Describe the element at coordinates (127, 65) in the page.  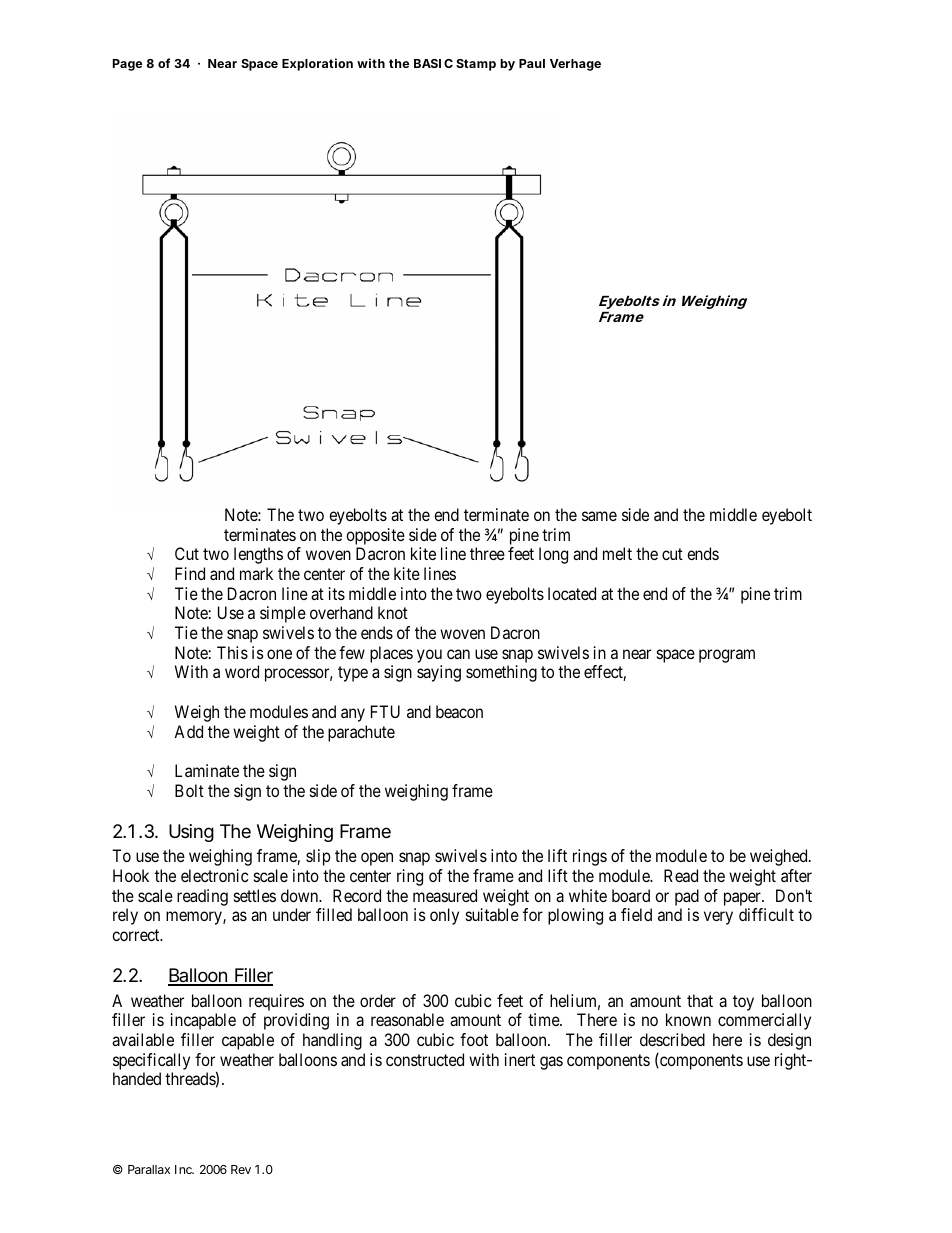
I see `Page` at that location.
